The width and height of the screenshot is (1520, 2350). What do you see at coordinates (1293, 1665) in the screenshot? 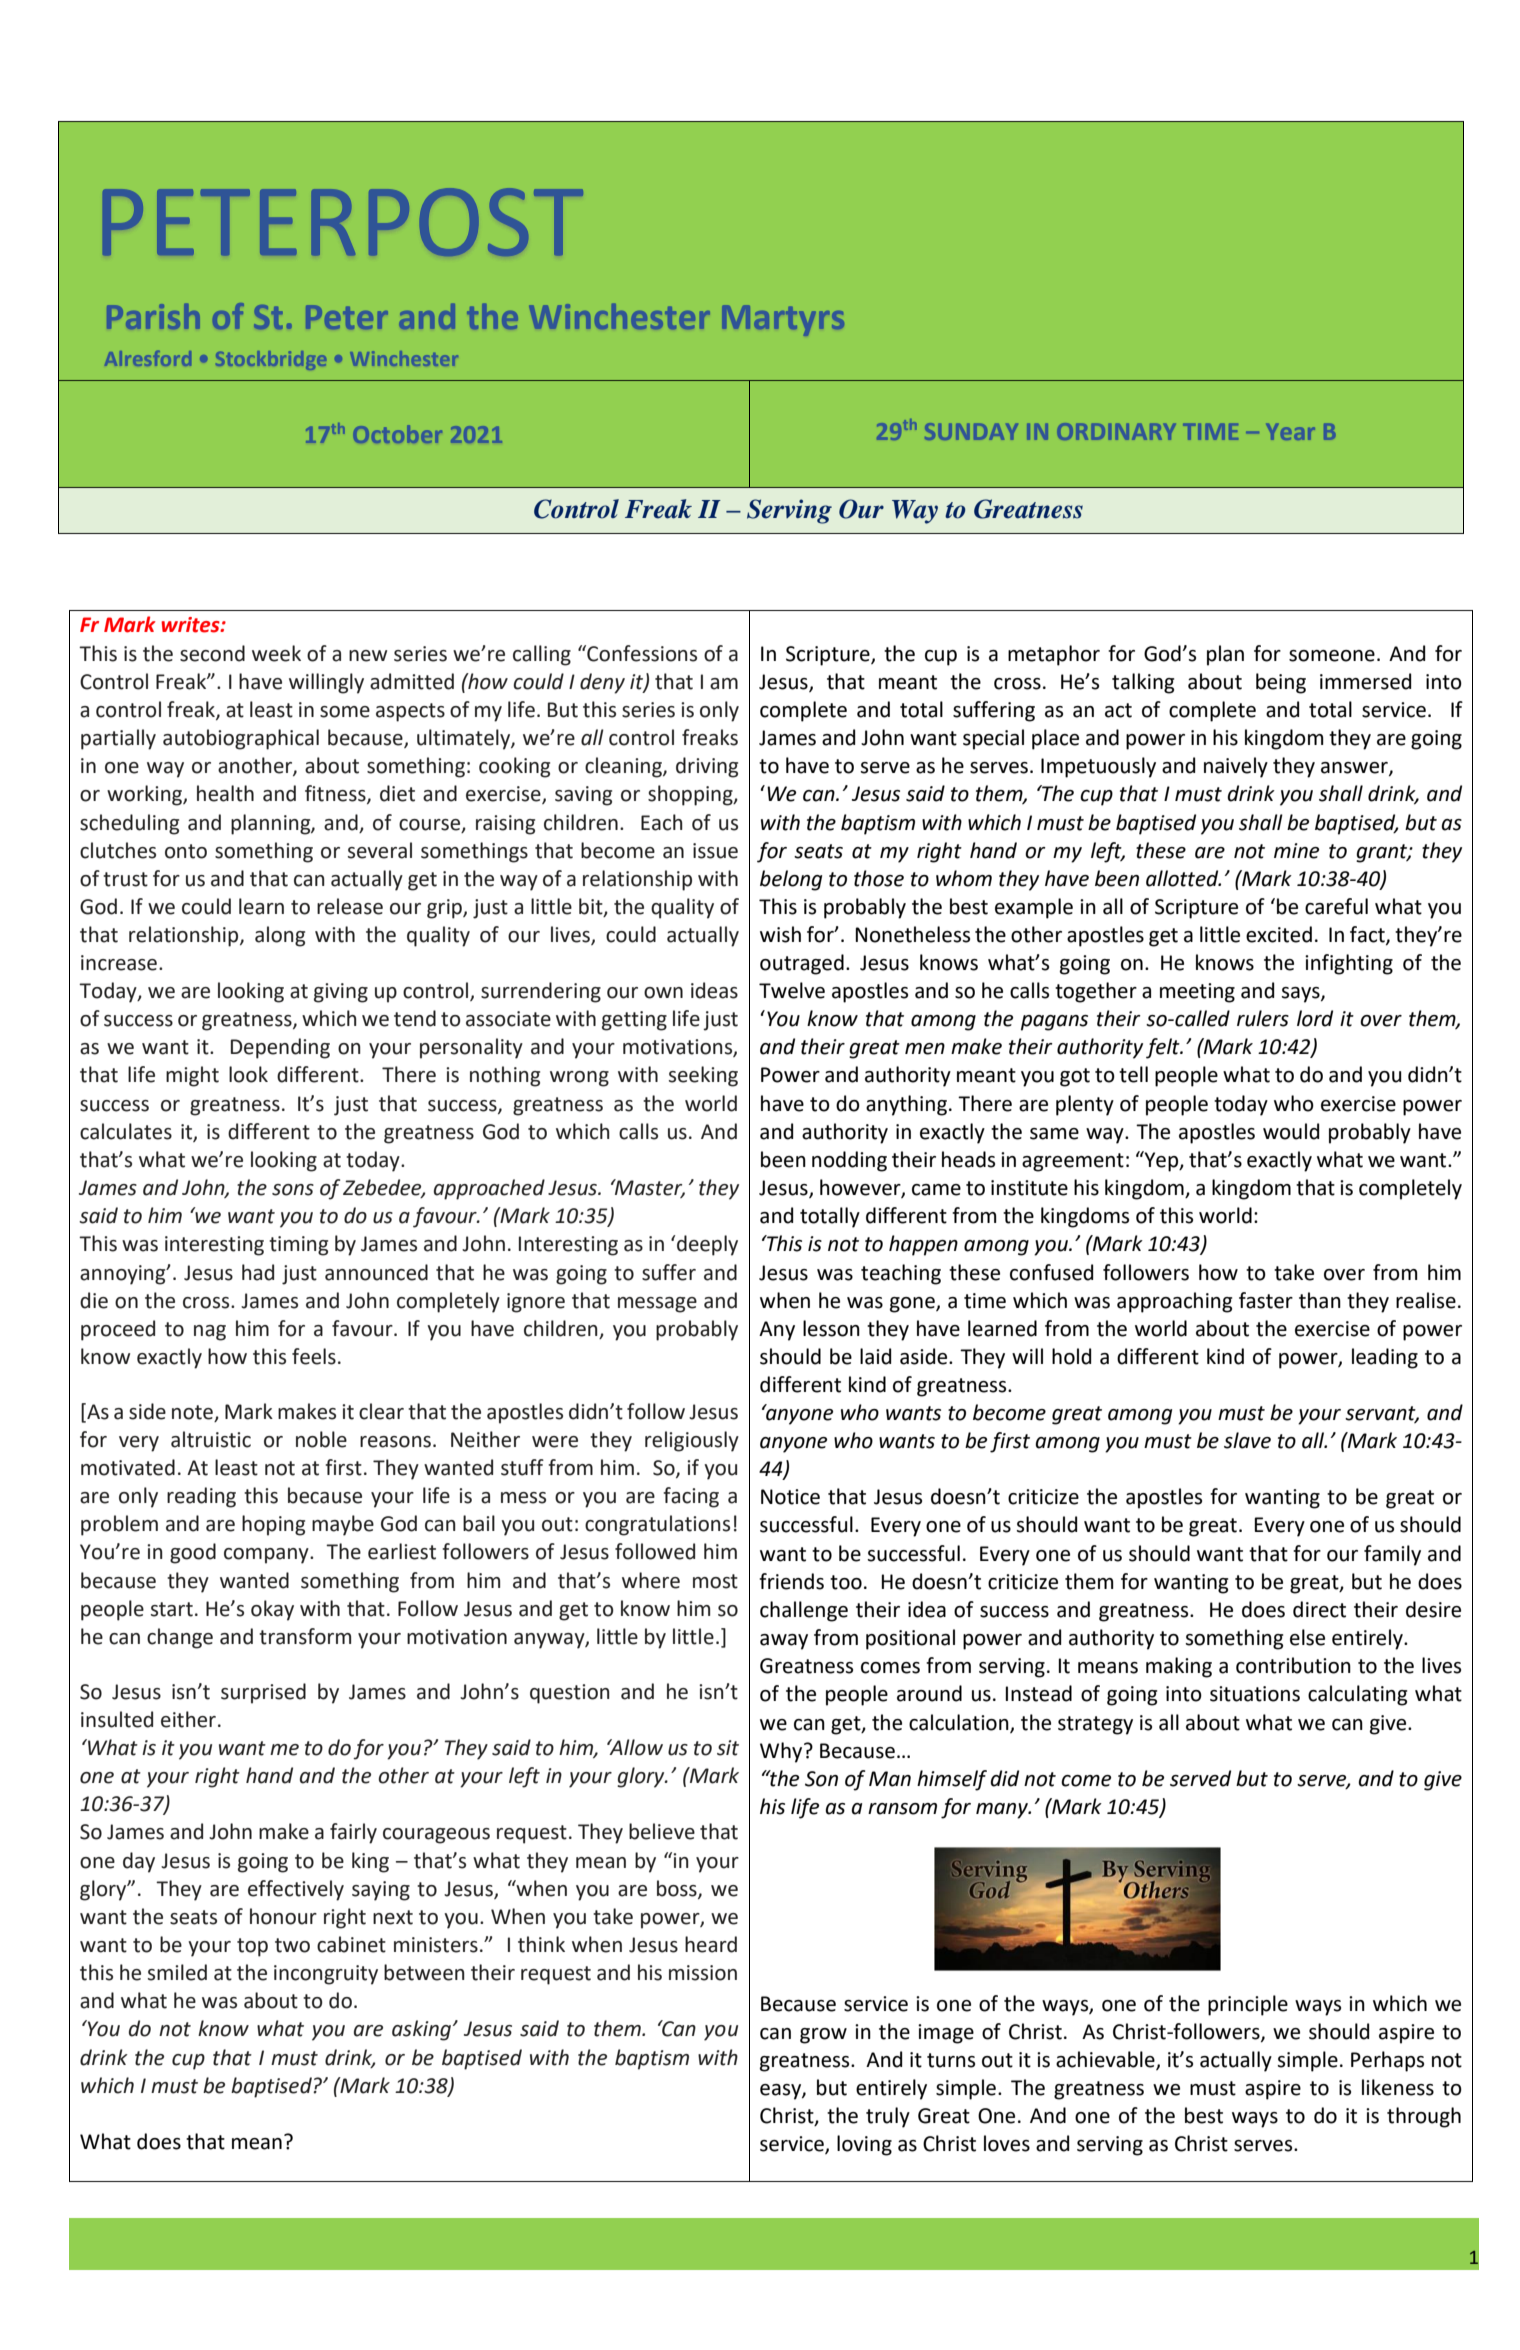
I see `contribution` at bounding box center [1293, 1665].
